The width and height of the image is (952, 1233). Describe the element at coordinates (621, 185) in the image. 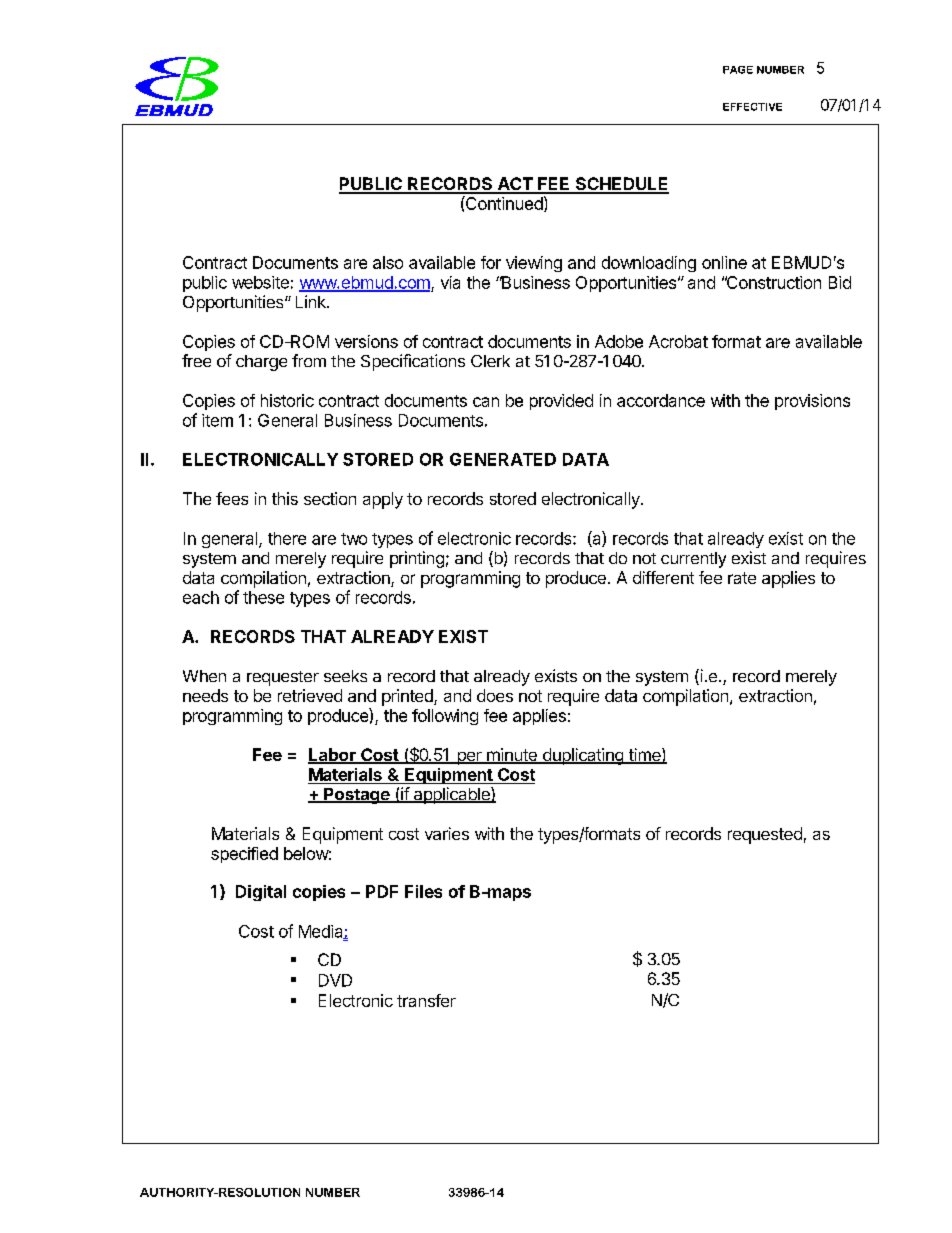

I see `SCHEDULE` at that location.
